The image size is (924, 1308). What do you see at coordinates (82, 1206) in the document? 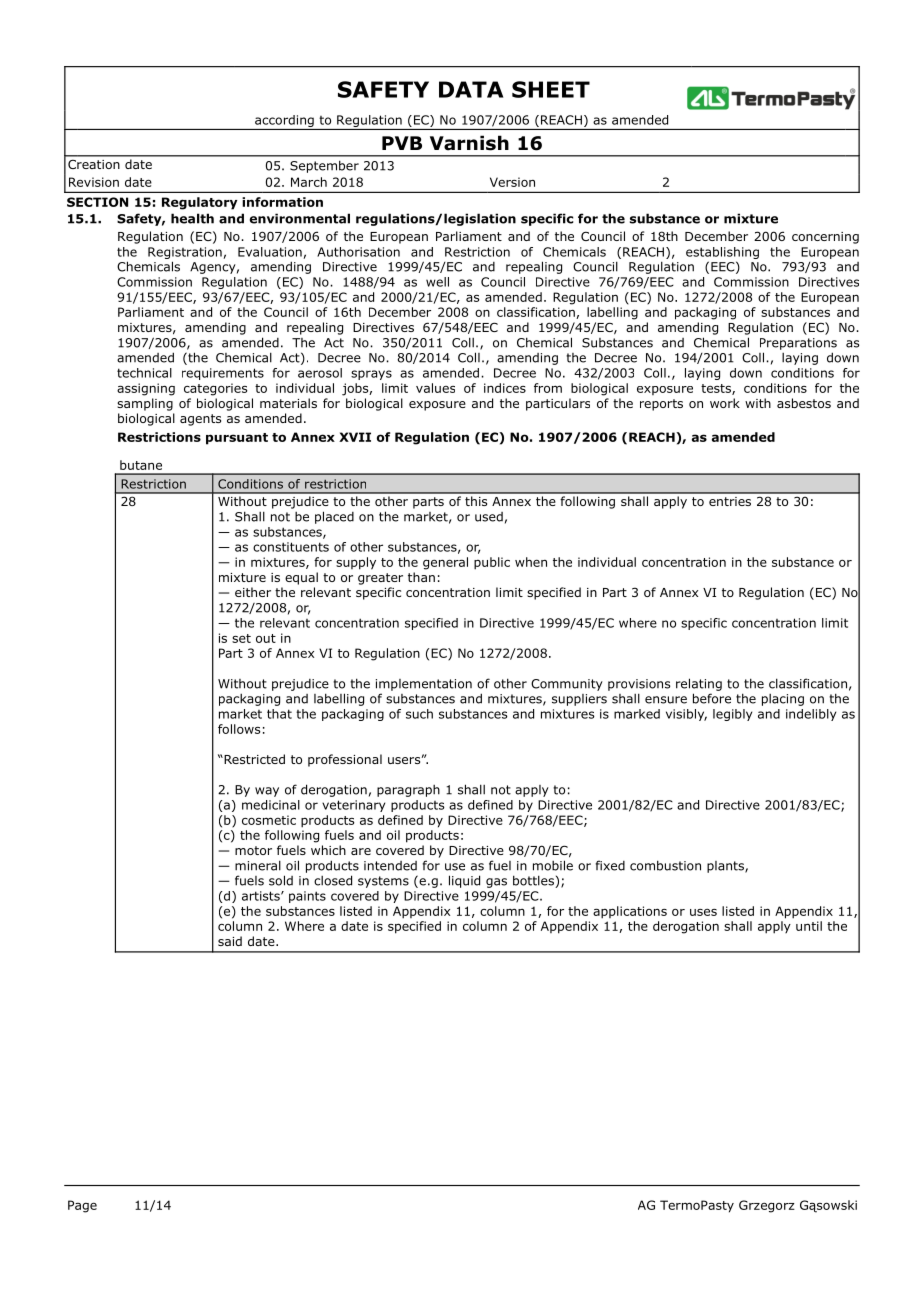
I see `Page` at bounding box center [82, 1206].
